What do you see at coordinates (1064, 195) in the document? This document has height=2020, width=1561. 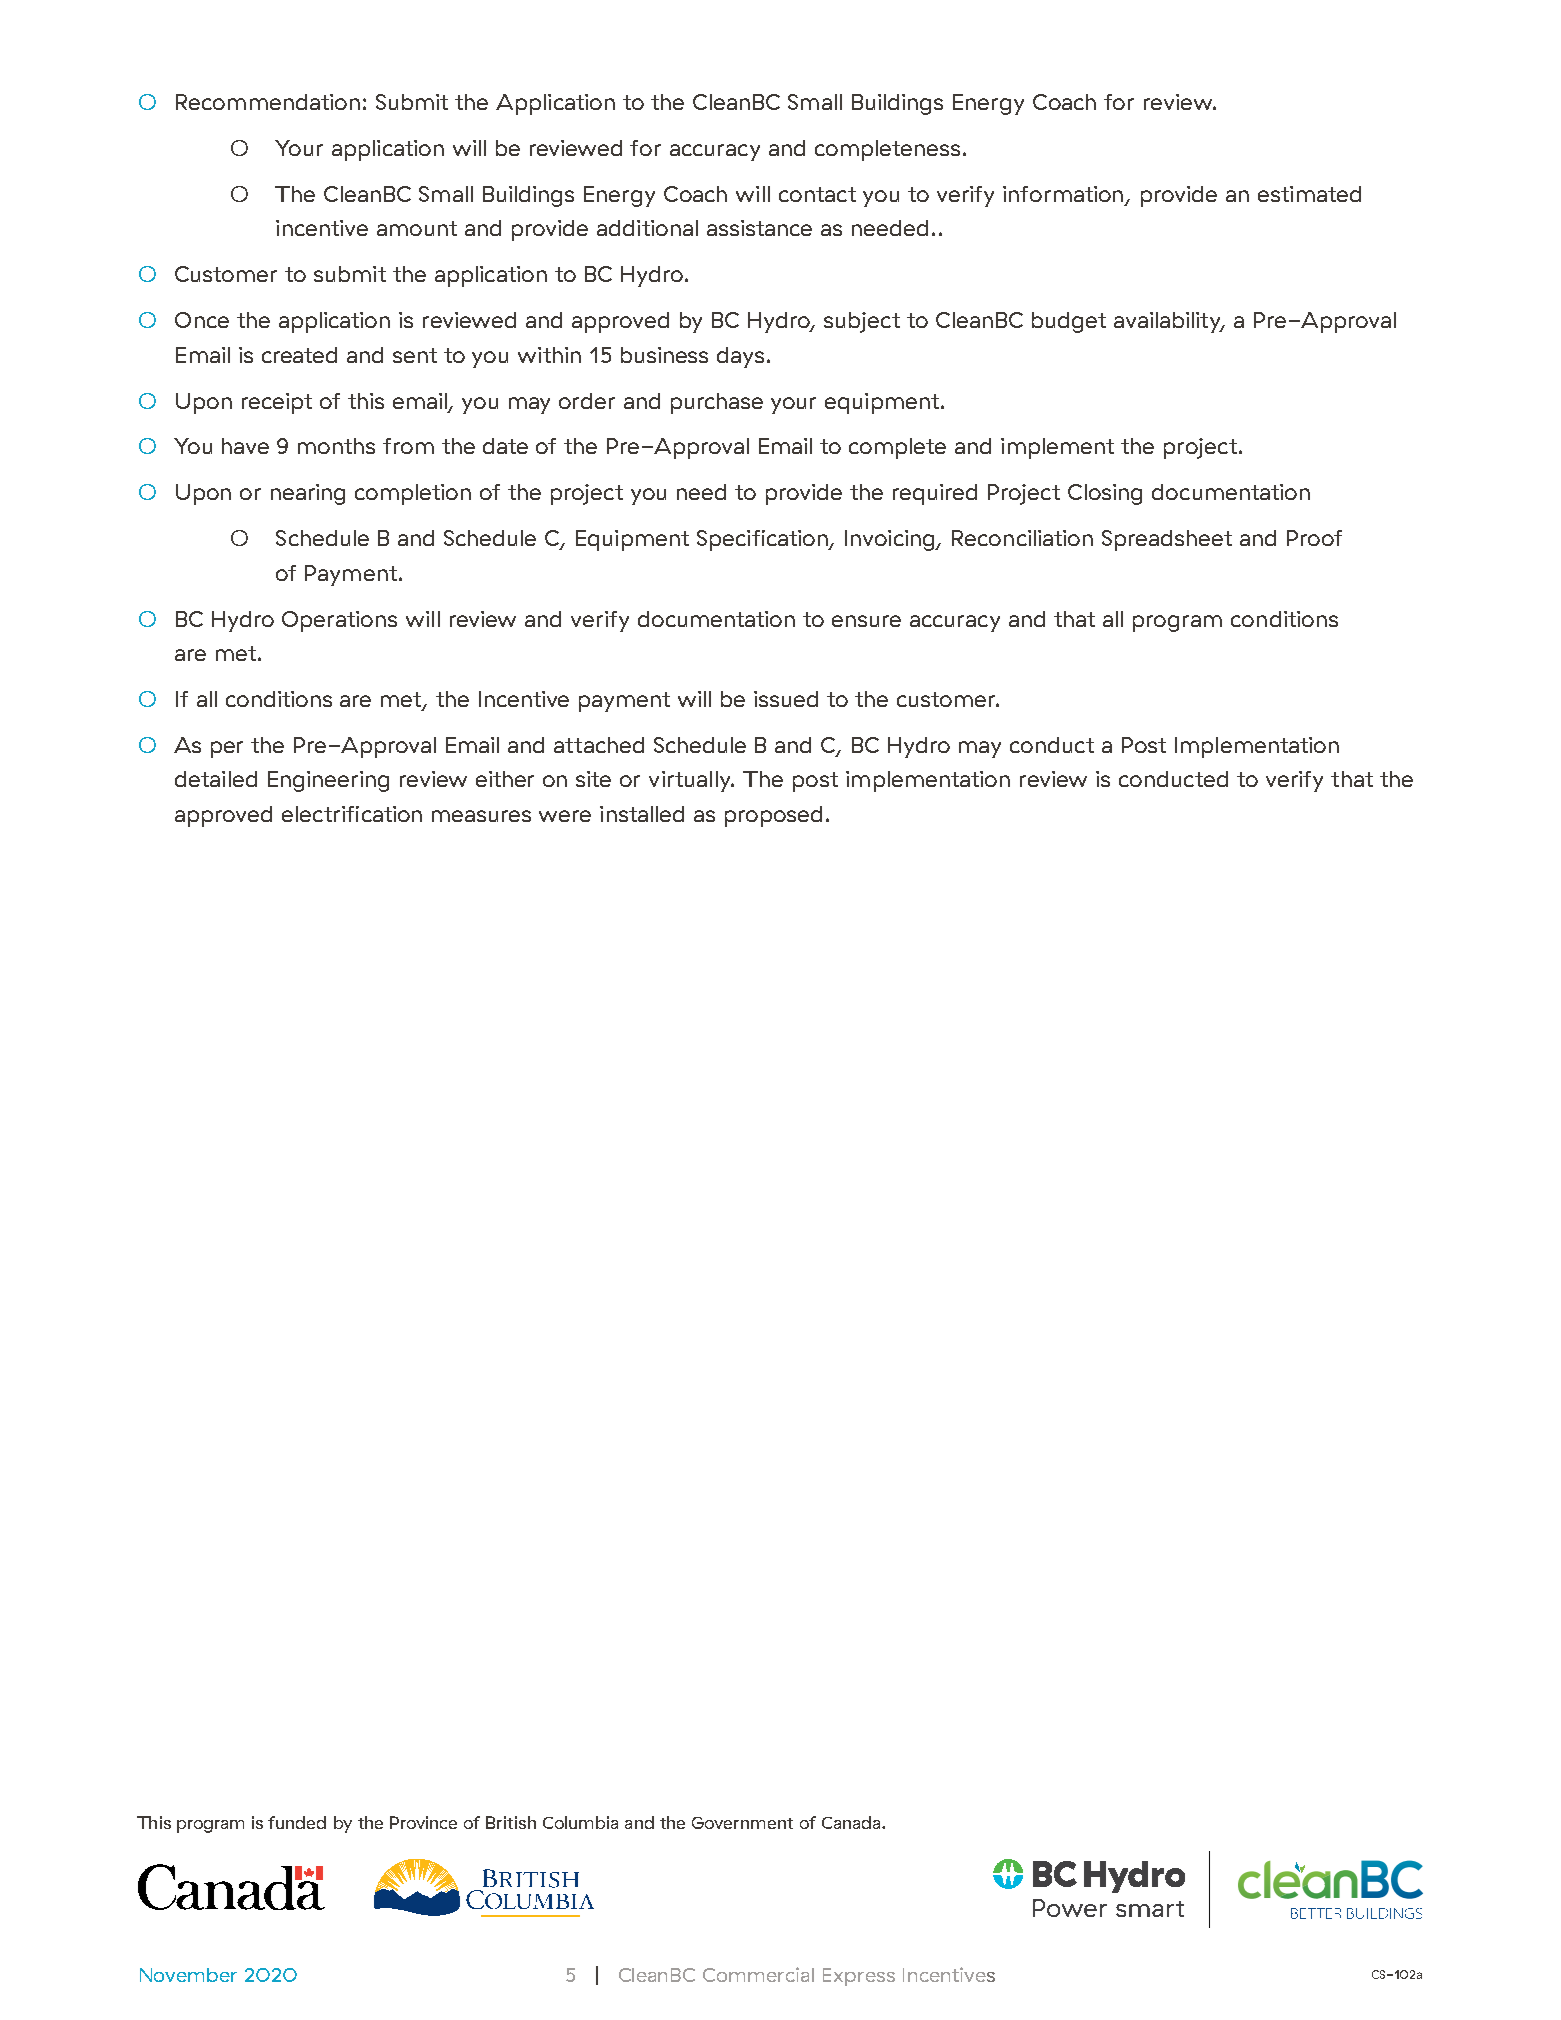 I see `information` at bounding box center [1064, 195].
